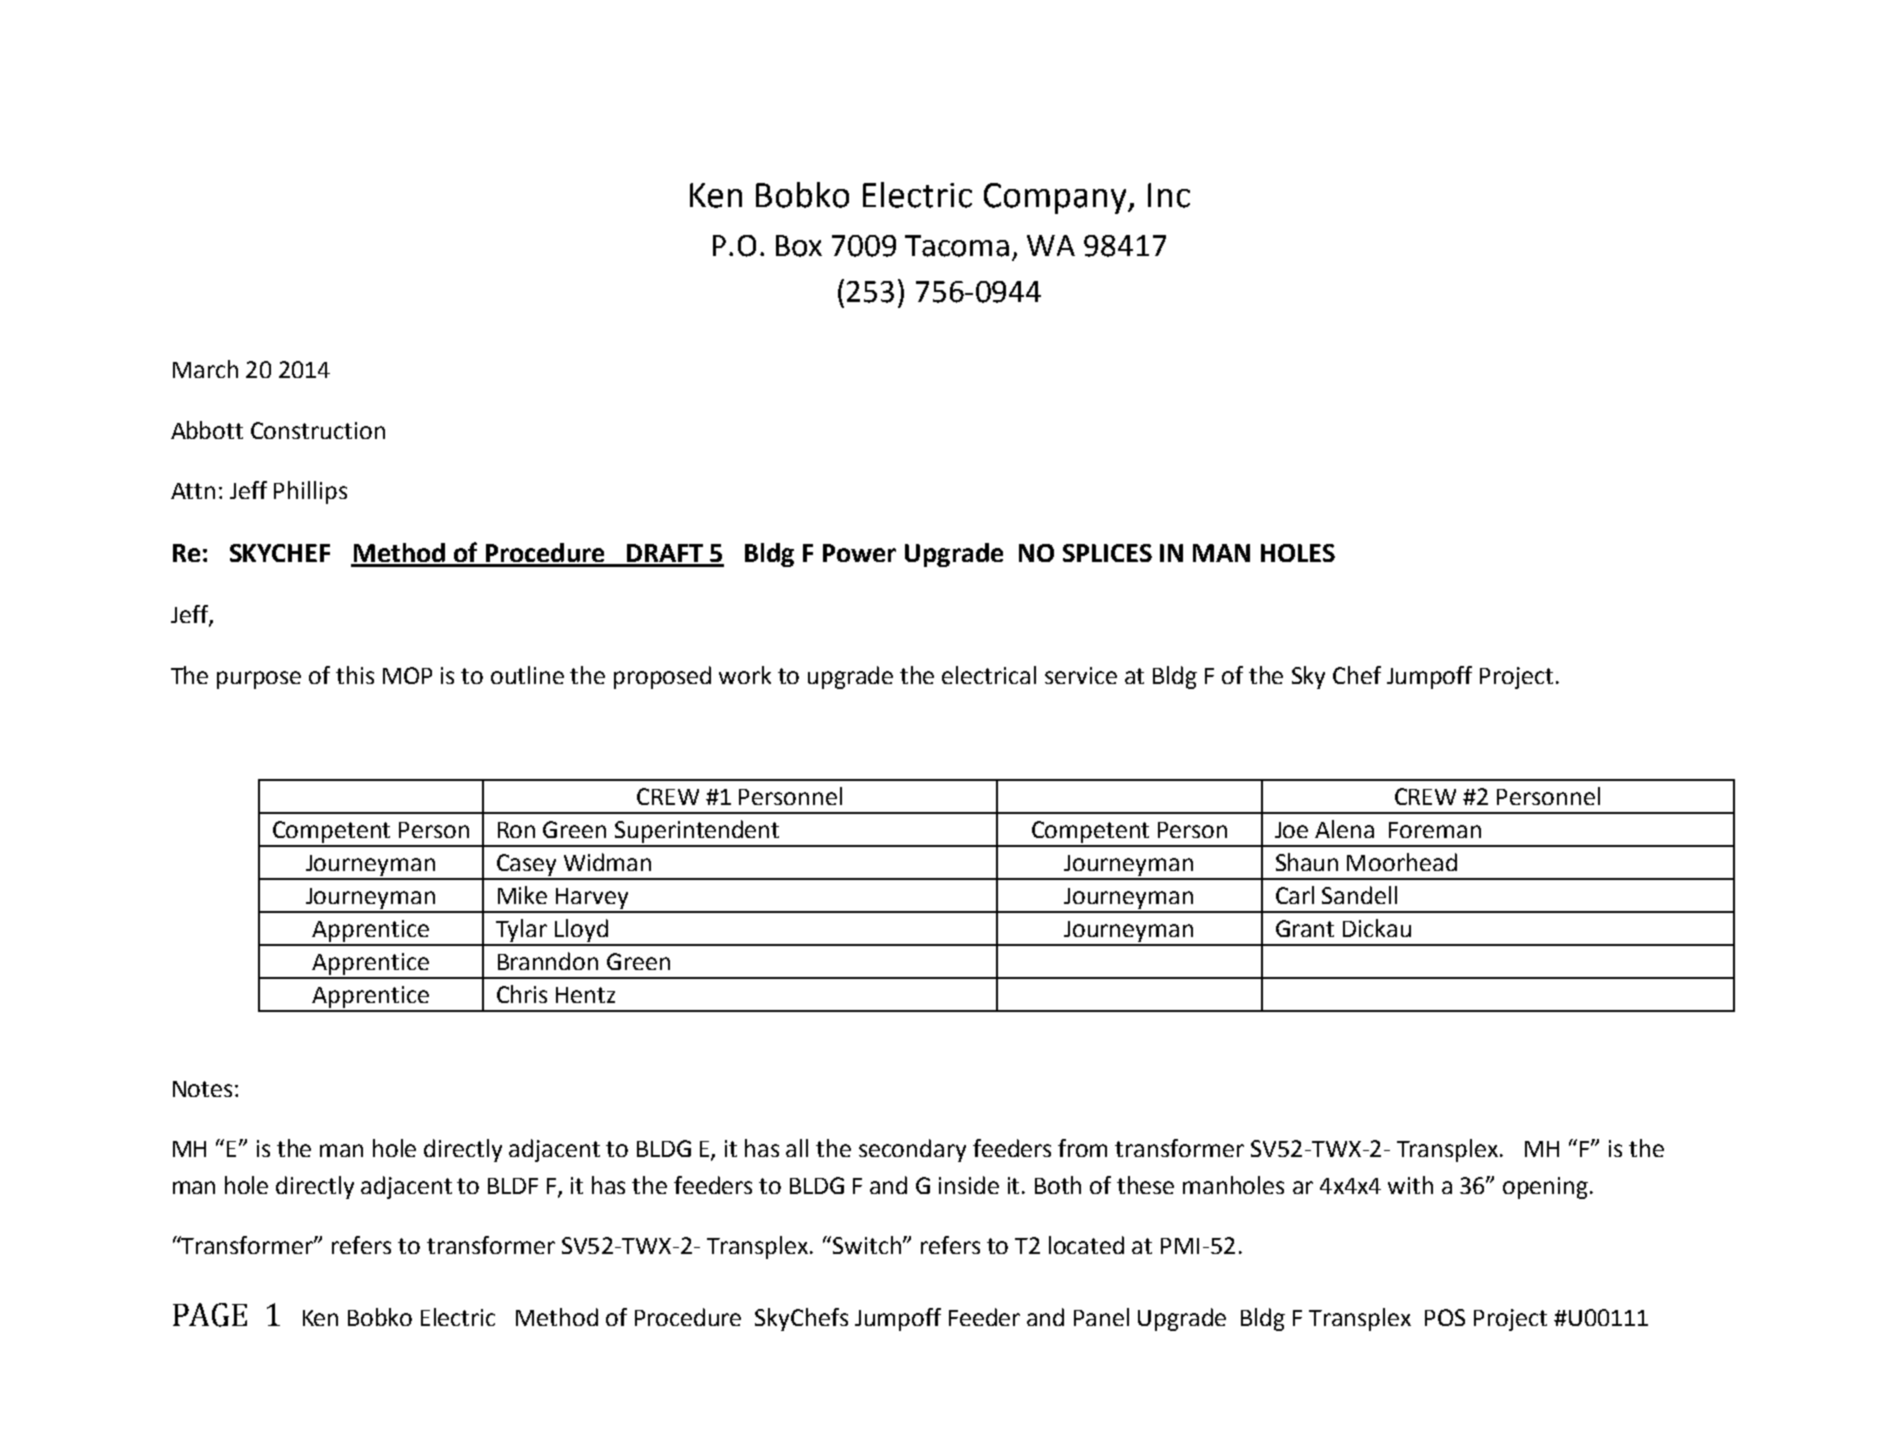 The height and width of the document is (1451, 1878). Describe the element at coordinates (867, 1245) in the document. I see `Switch` at that location.
